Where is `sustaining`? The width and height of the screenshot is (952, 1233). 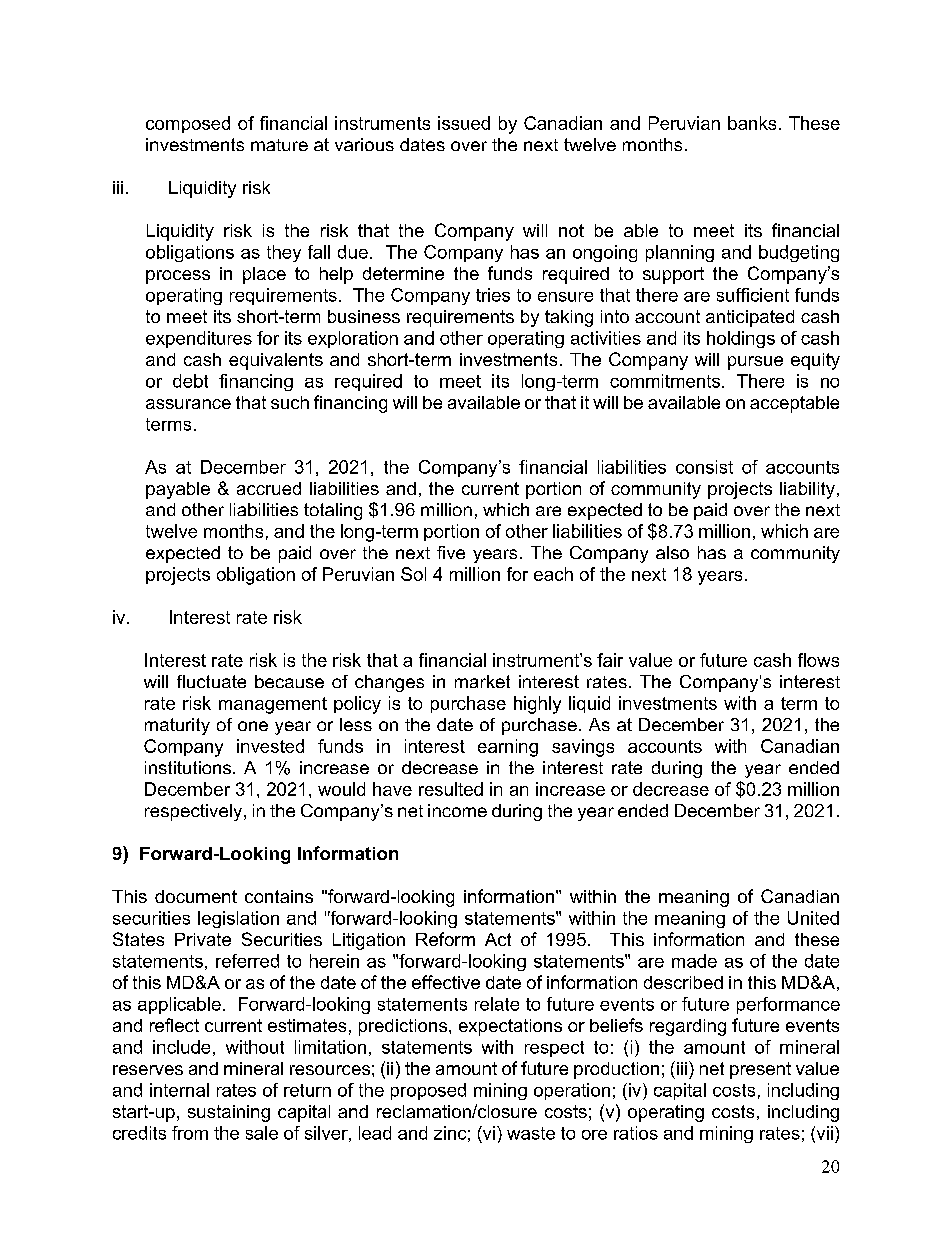 sustaining is located at coordinates (229, 1113).
